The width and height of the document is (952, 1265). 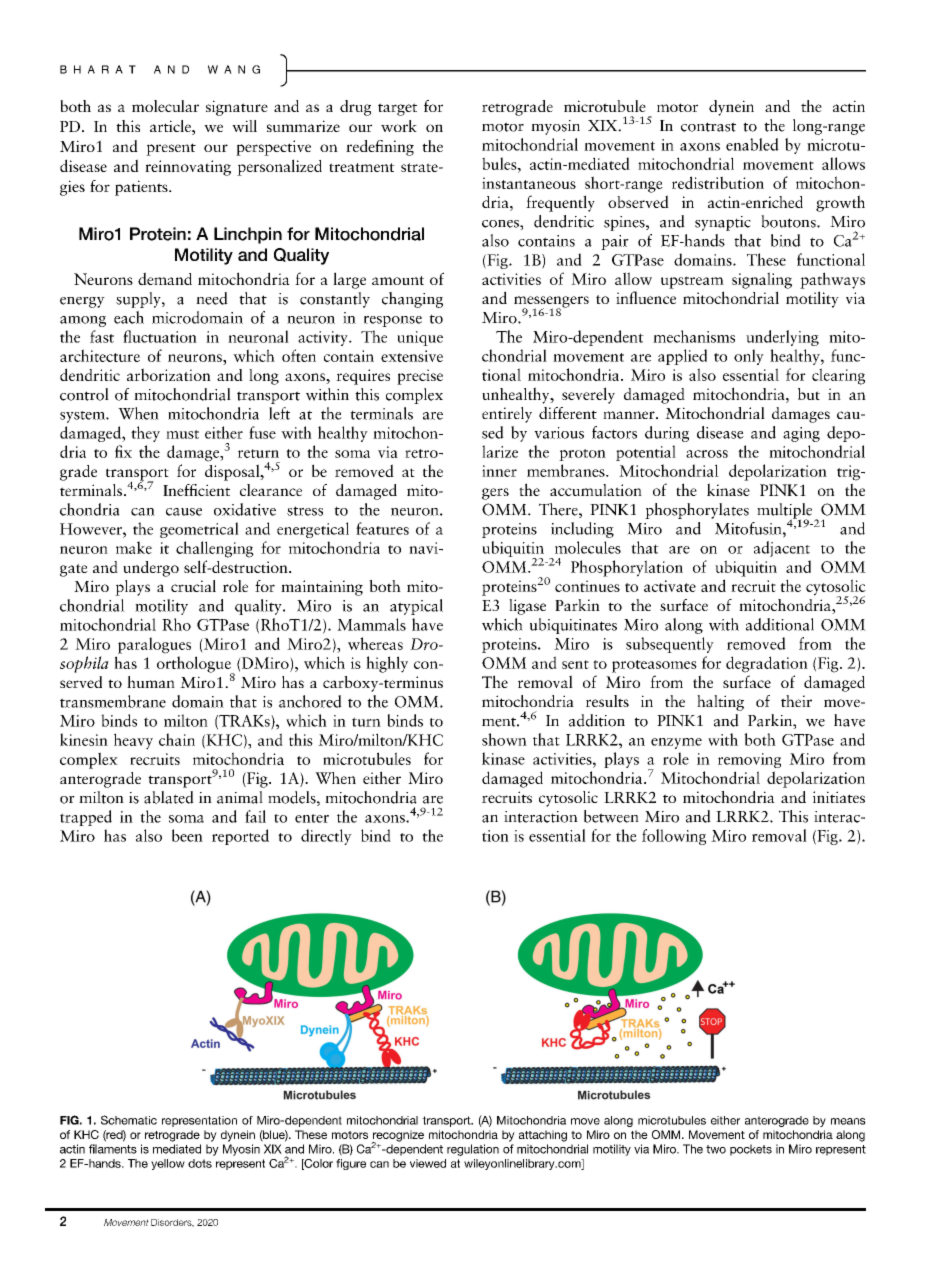 I want to click on atypical, so click(x=416, y=607).
